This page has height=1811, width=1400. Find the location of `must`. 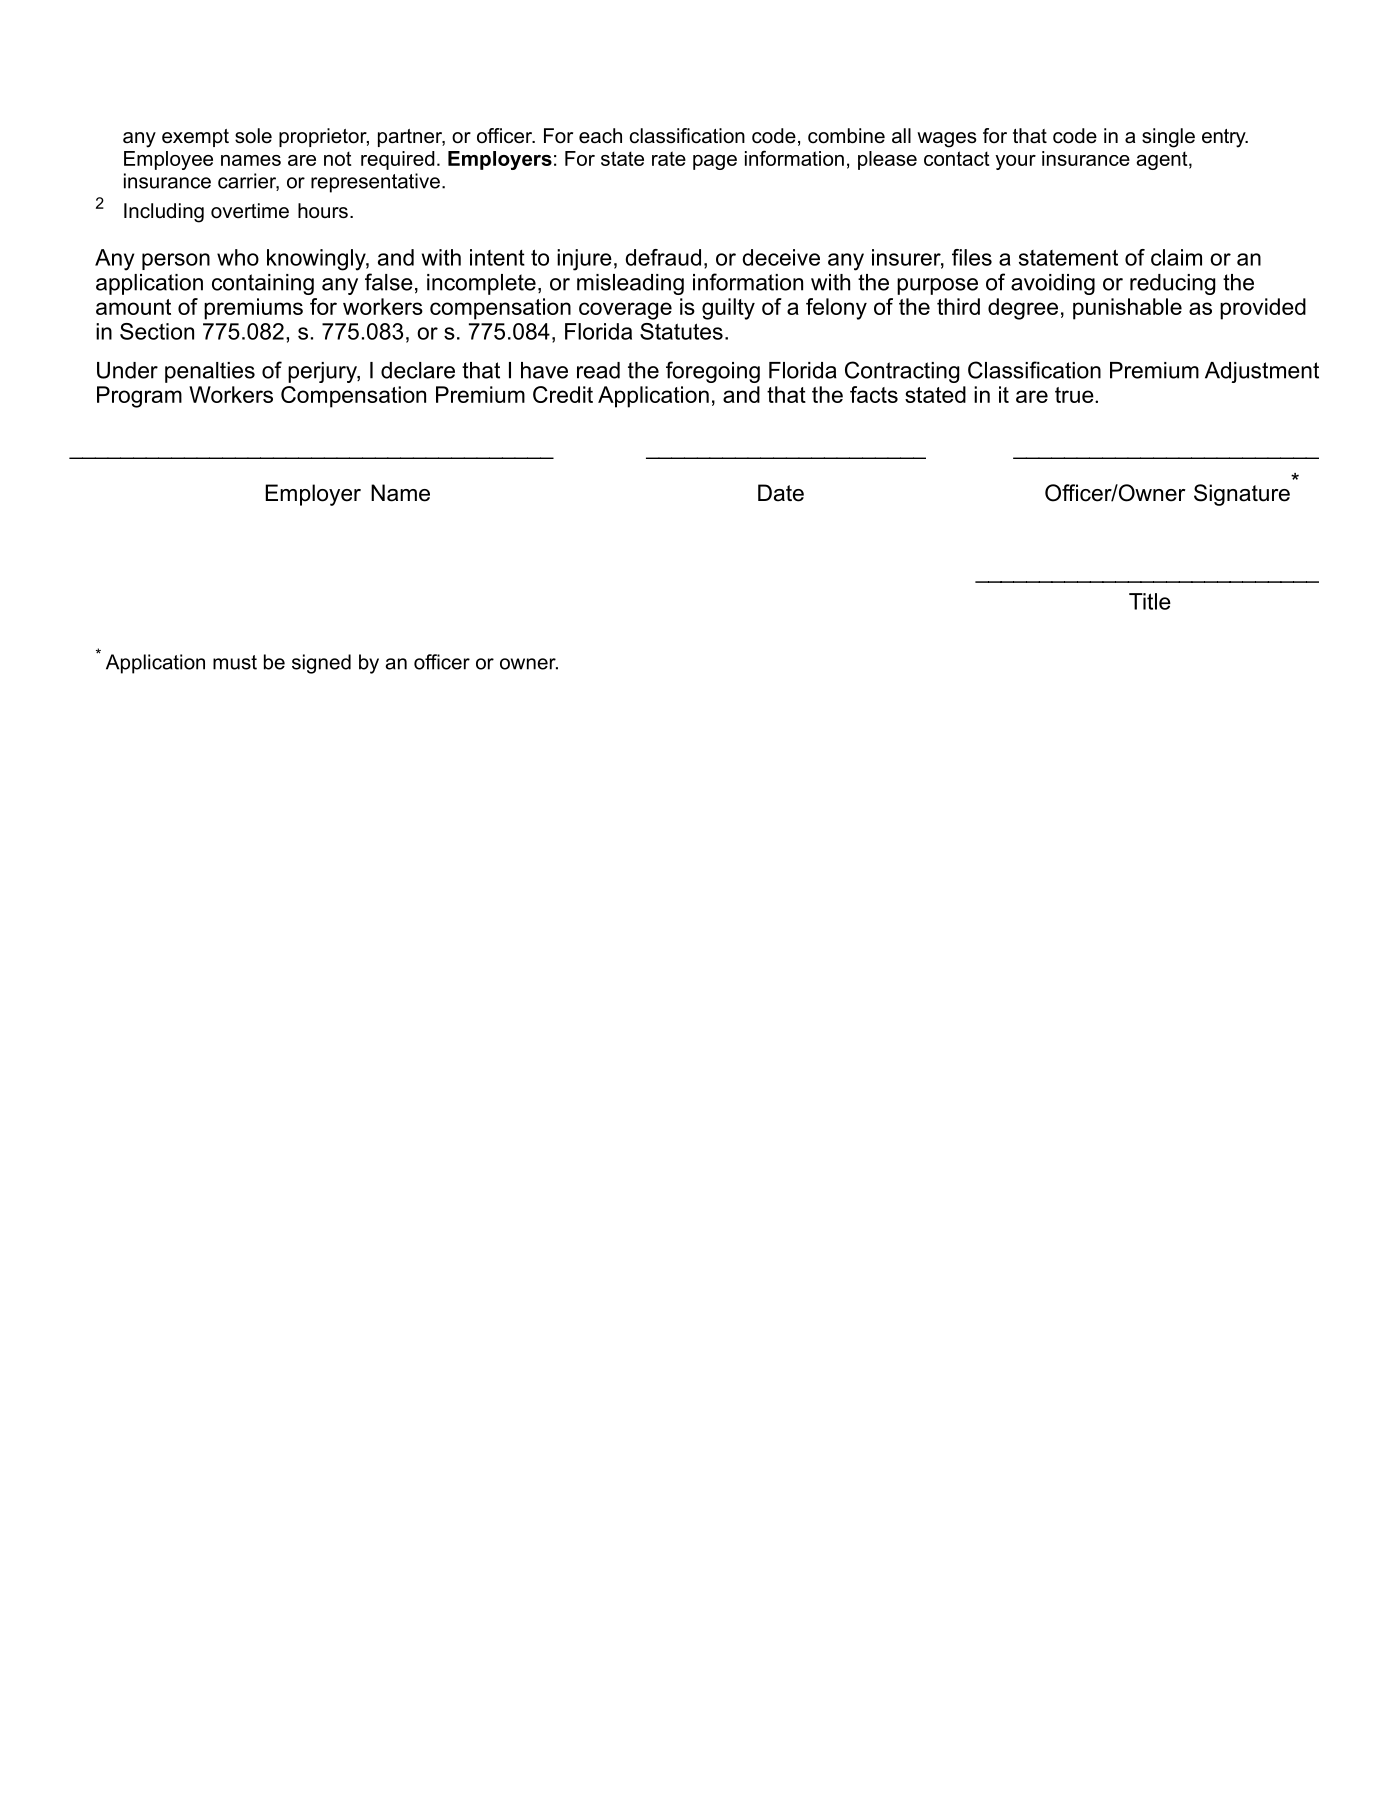

must is located at coordinates (235, 662).
